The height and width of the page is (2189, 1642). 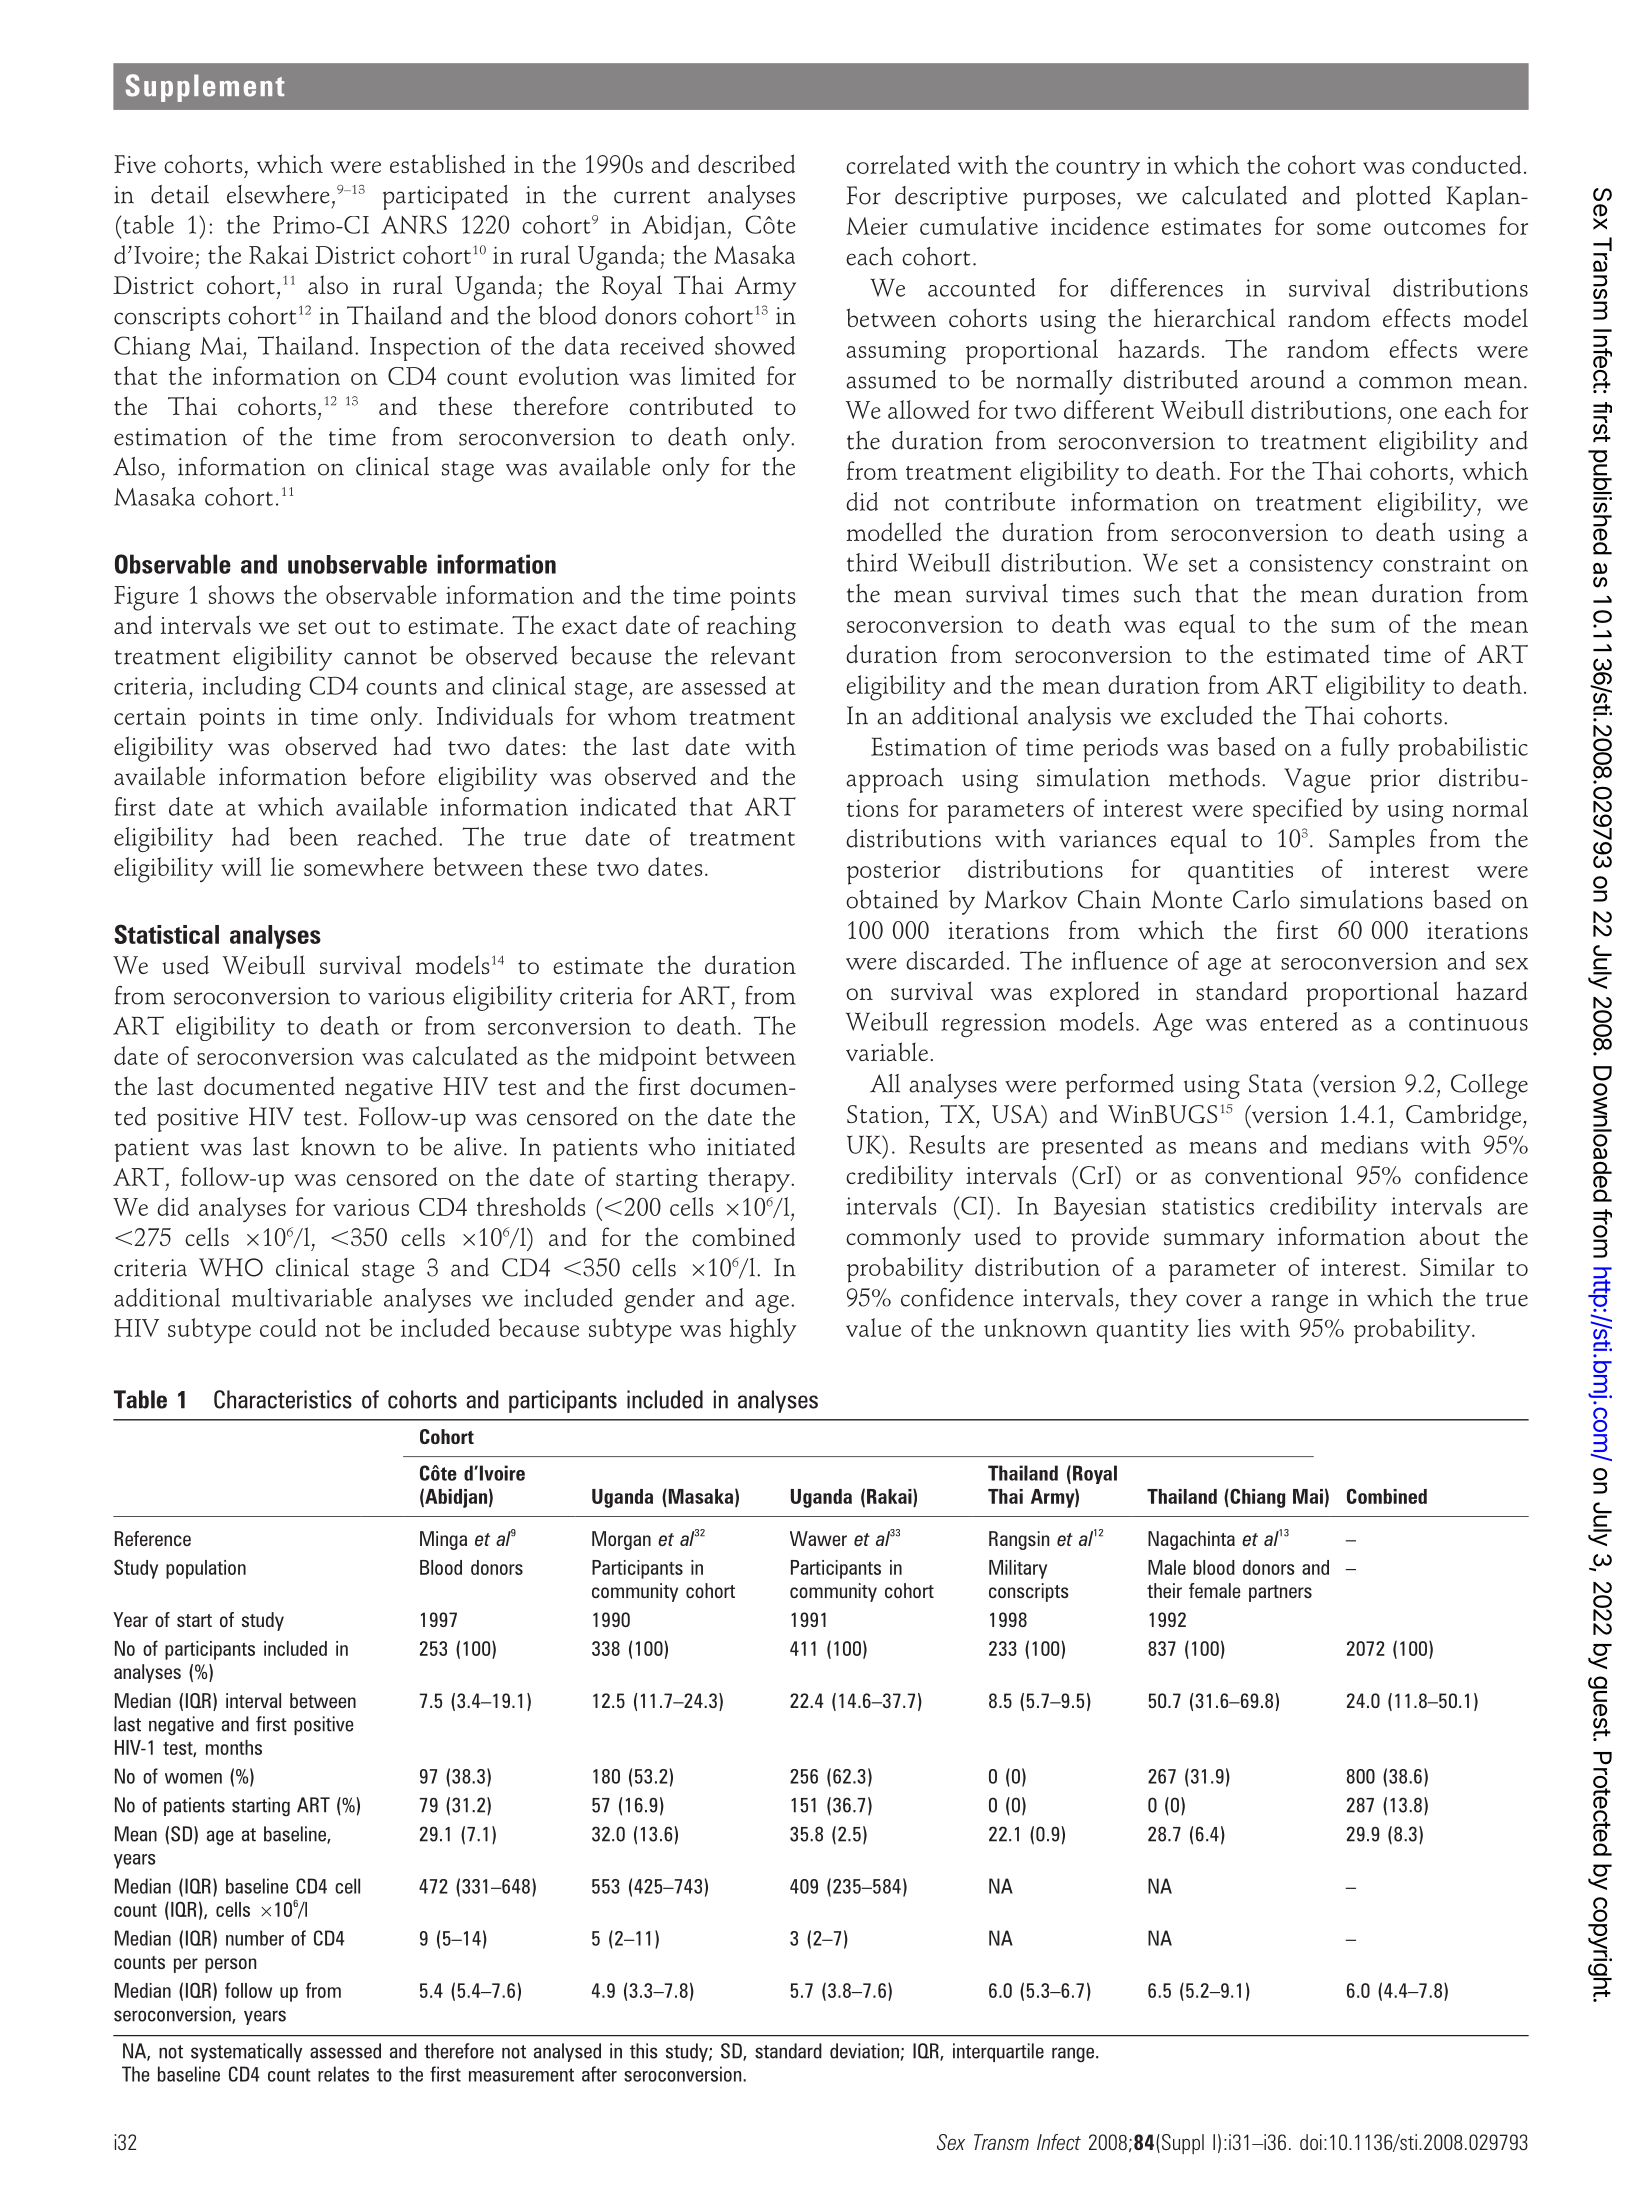 I want to click on highly, so click(x=762, y=1331).
